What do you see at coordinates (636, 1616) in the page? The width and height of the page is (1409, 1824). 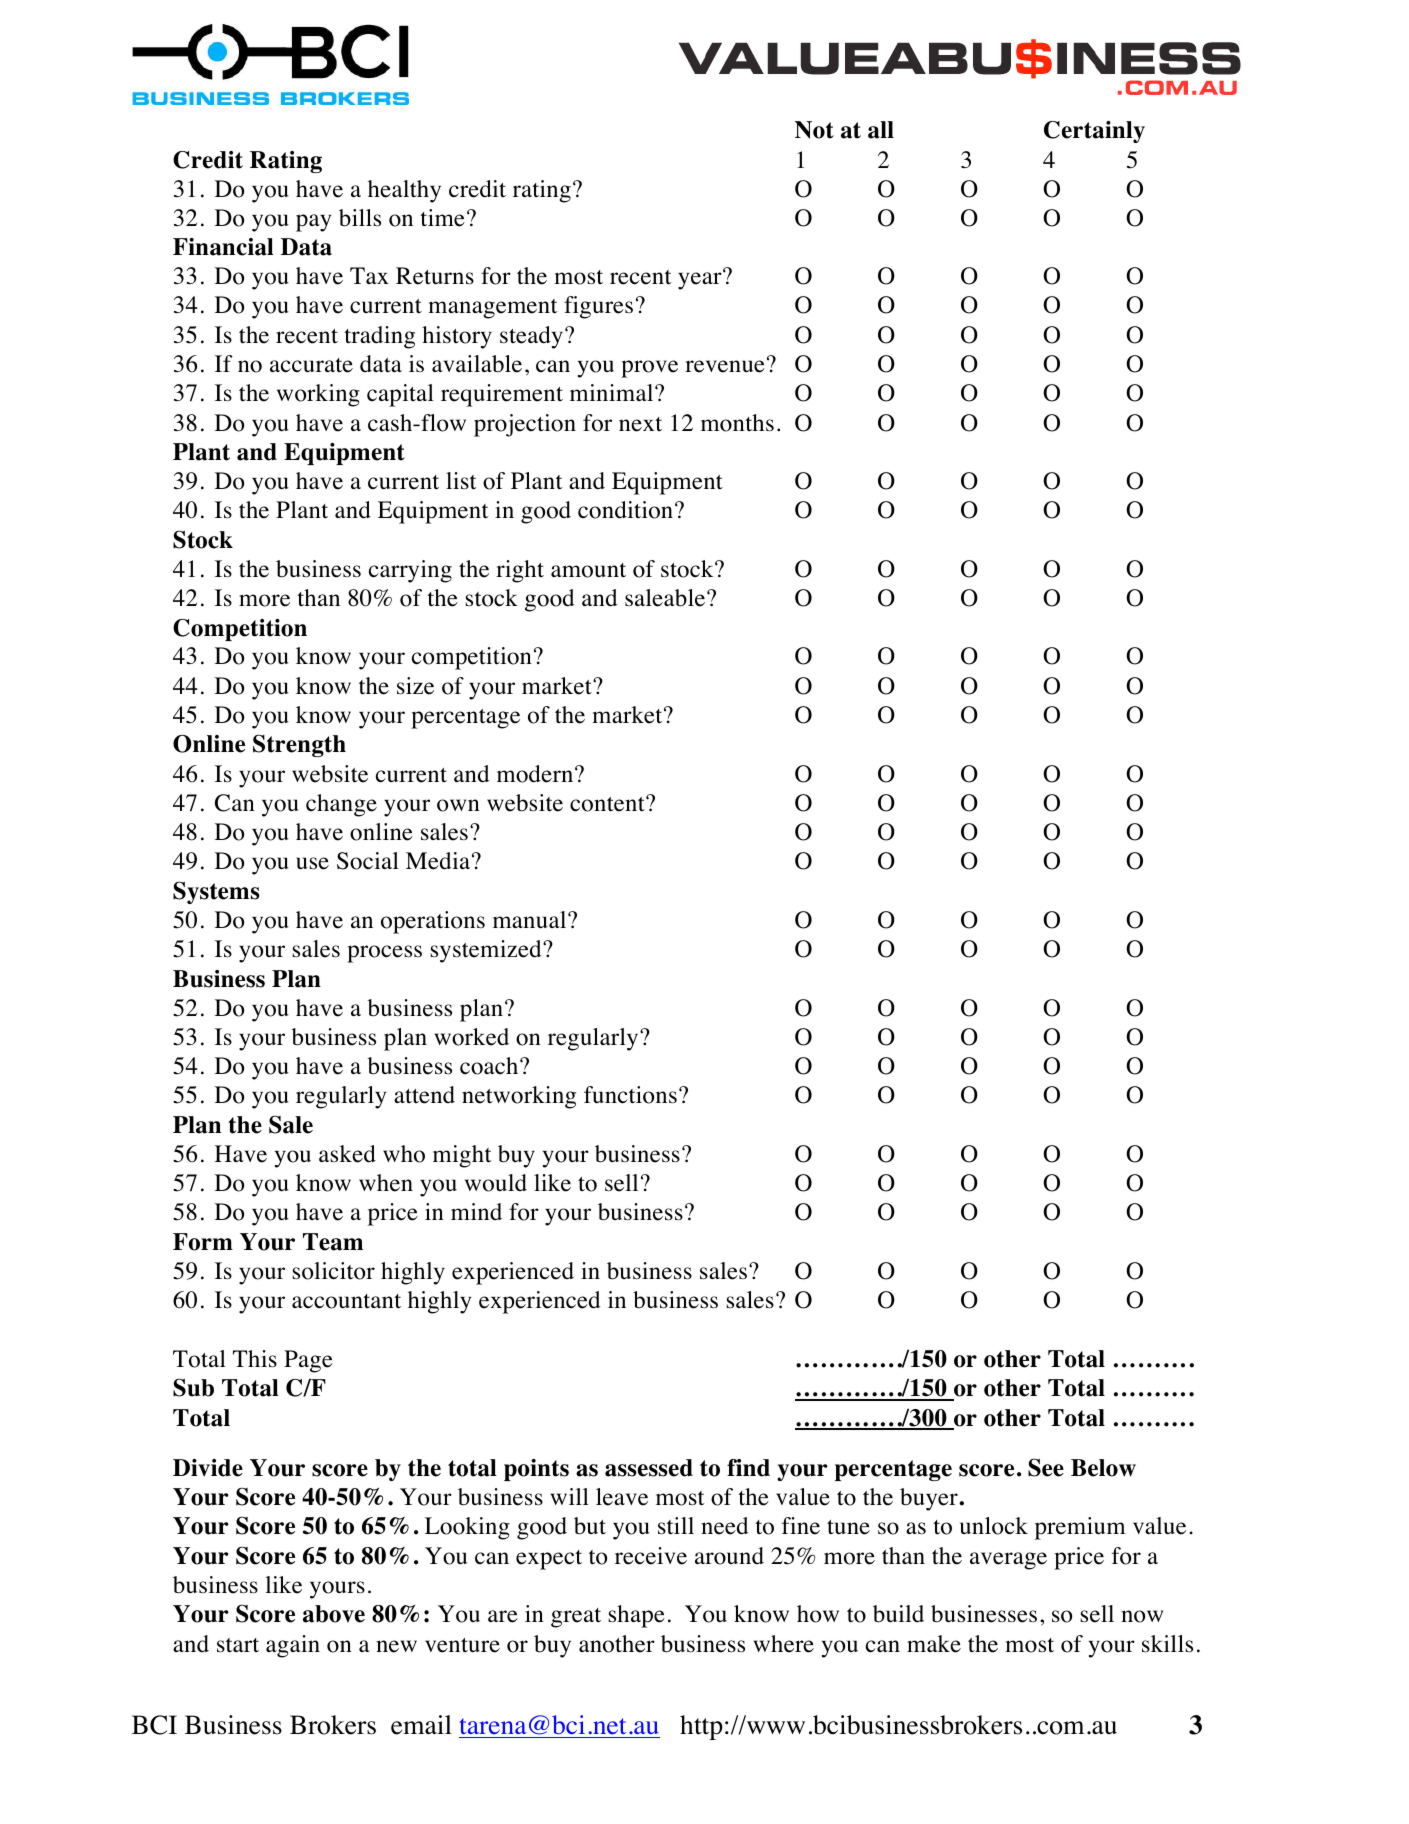 I see `shape` at bounding box center [636, 1616].
